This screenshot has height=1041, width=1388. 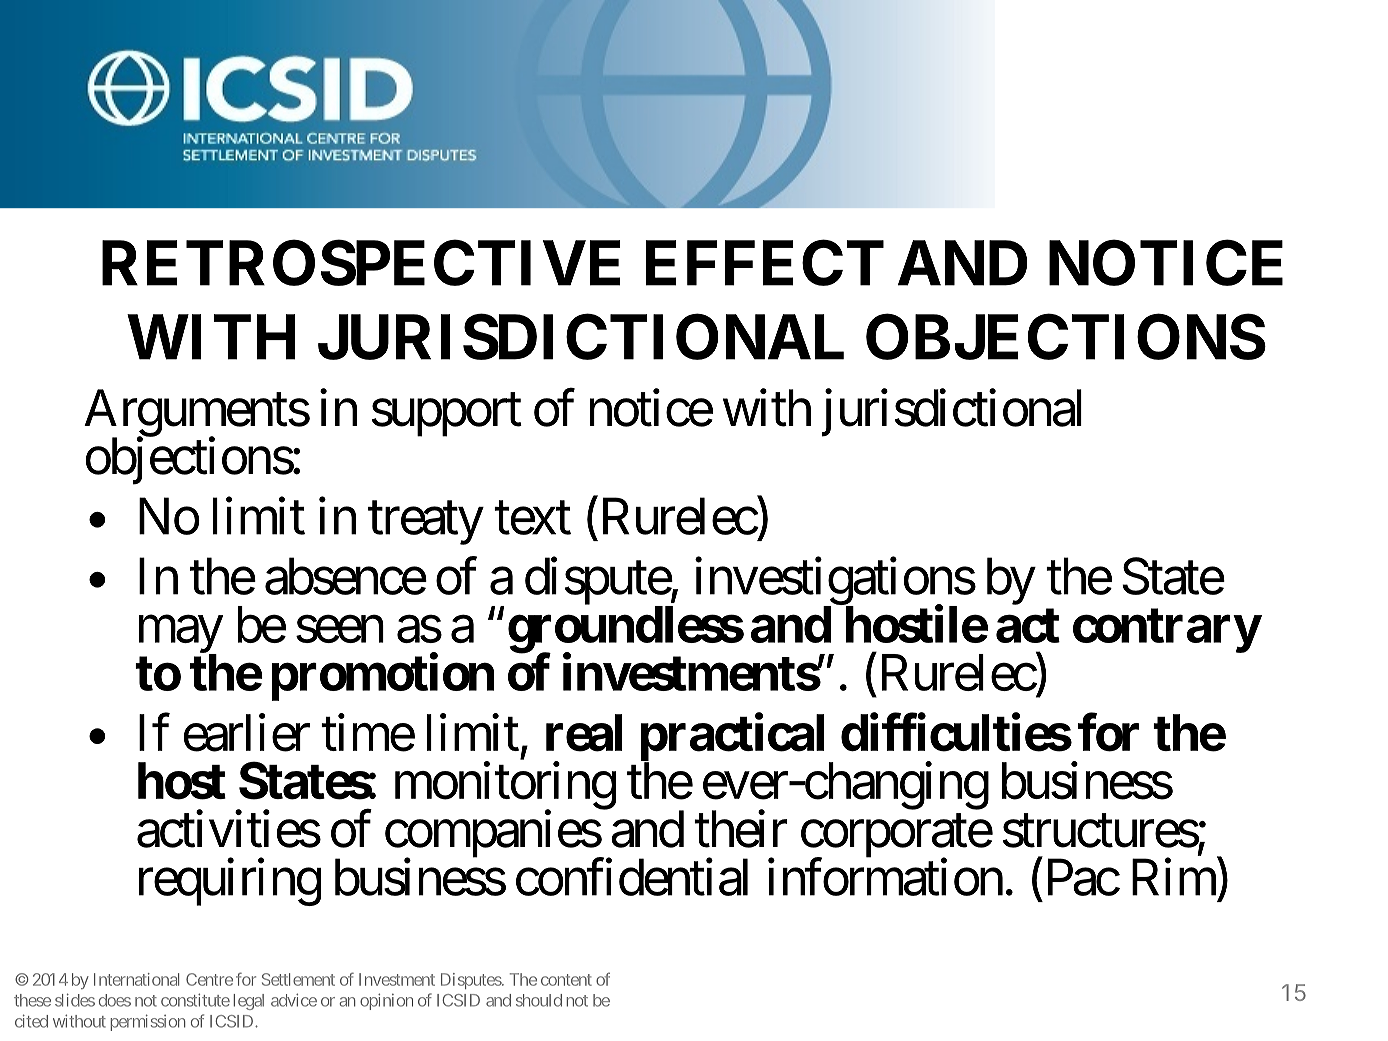 I want to click on real, so click(x=584, y=733).
